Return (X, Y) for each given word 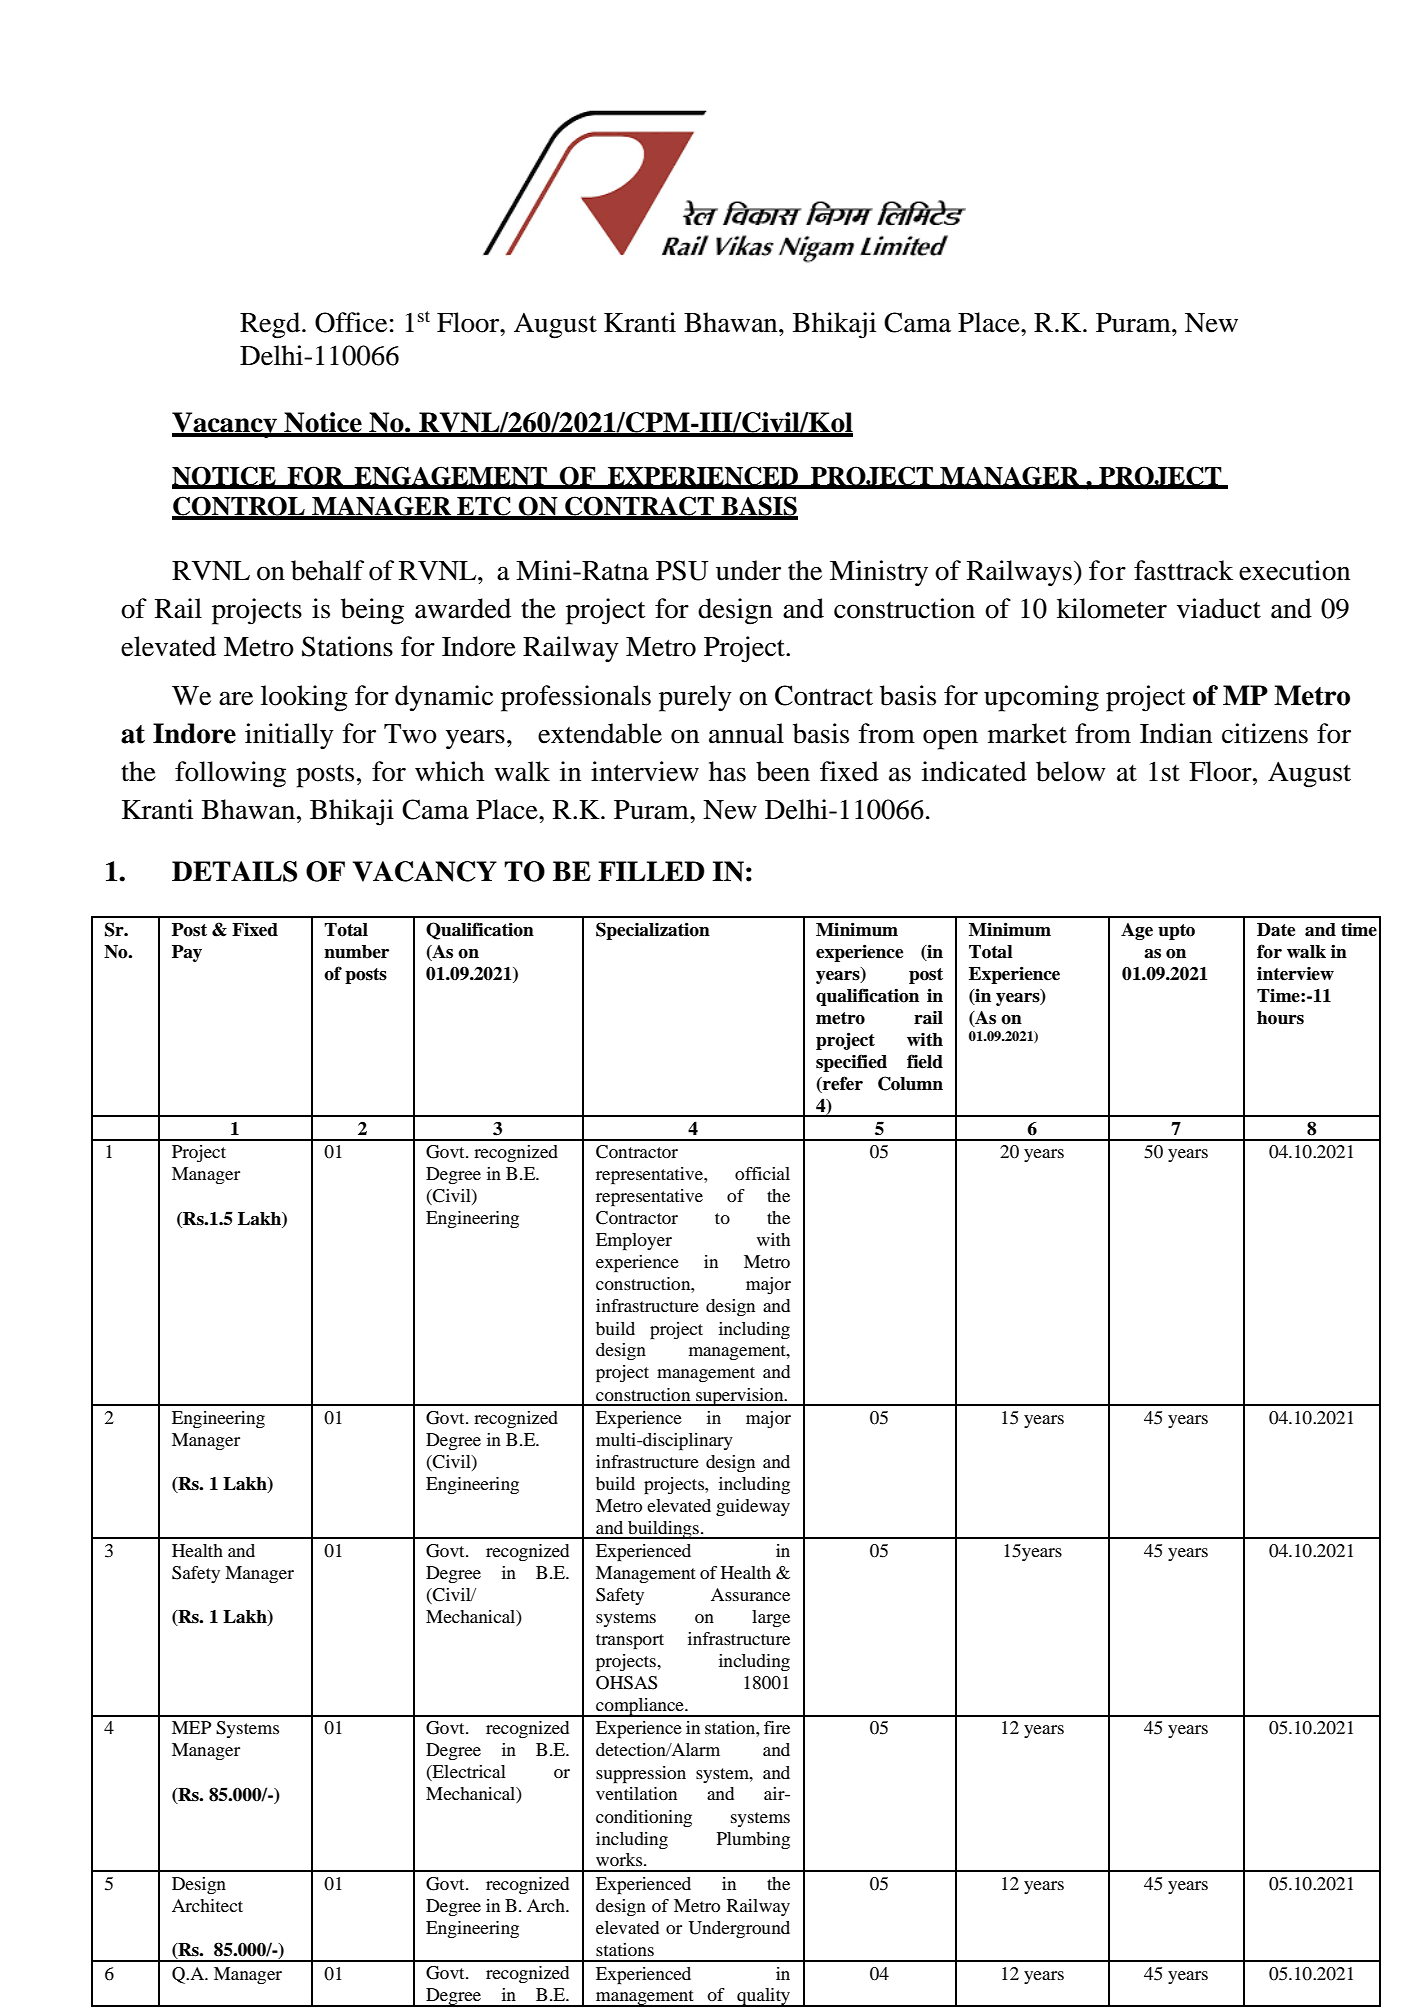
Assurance (750, 1594)
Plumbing (753, 1840)
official (762, 1173)
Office (351, 322)
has (727, 771)
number (356, 952)
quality (764, 1997)
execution (1294, 570)
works (620, 1859)
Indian (1176, 733)
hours (1280, 1018)
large (771, 1618)
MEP (191, 1727)
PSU (682, 570)
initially (289, 736)
